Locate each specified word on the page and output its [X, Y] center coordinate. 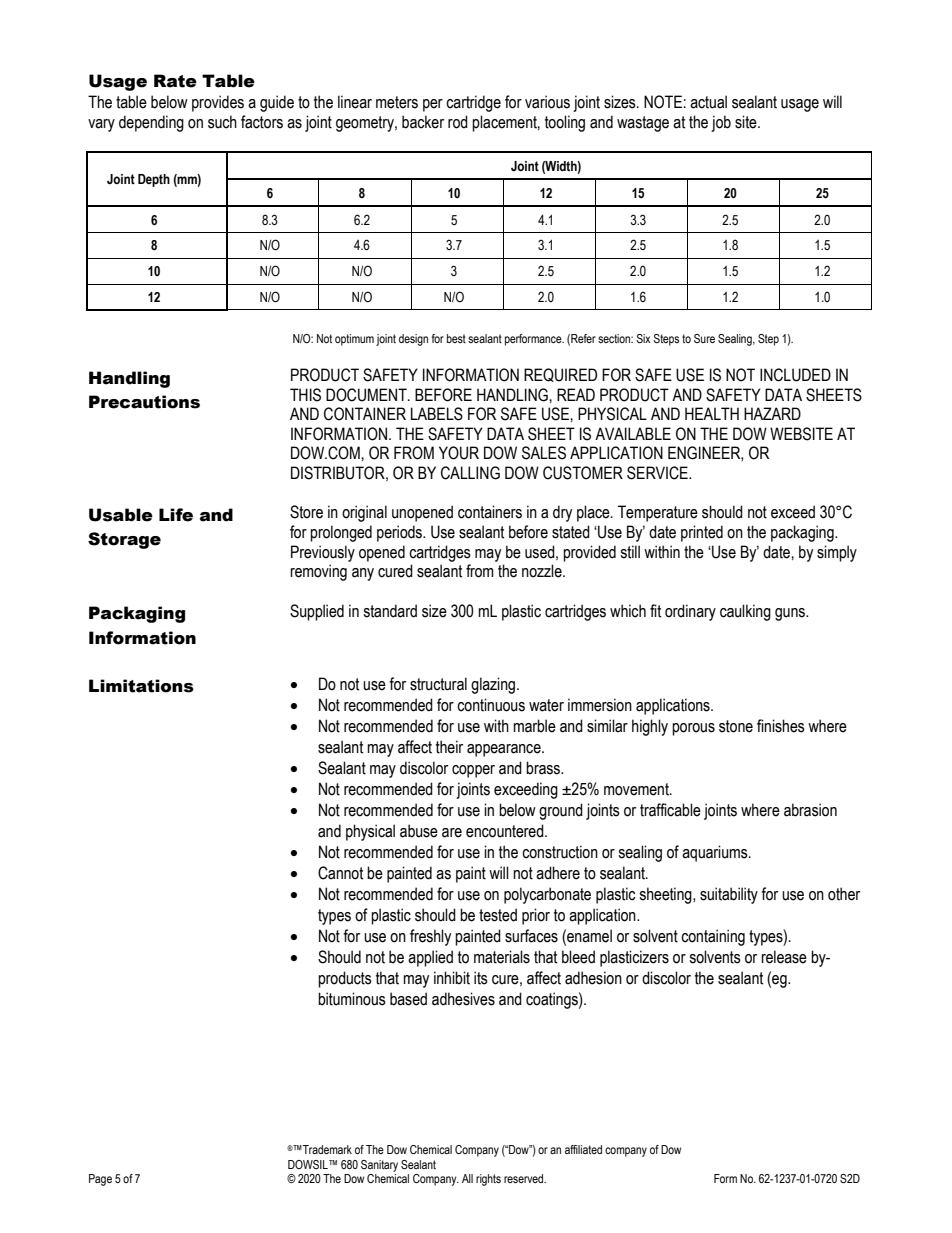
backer [423, 122]
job [721, 123]
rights [488, 1180]
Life [176, 515]
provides [218, 103]
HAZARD [772, 413]
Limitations [141, 686]
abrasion [810, 810]
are [452, 833]
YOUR [459, 453]
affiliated [583, 1149]
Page [100, 1180]
